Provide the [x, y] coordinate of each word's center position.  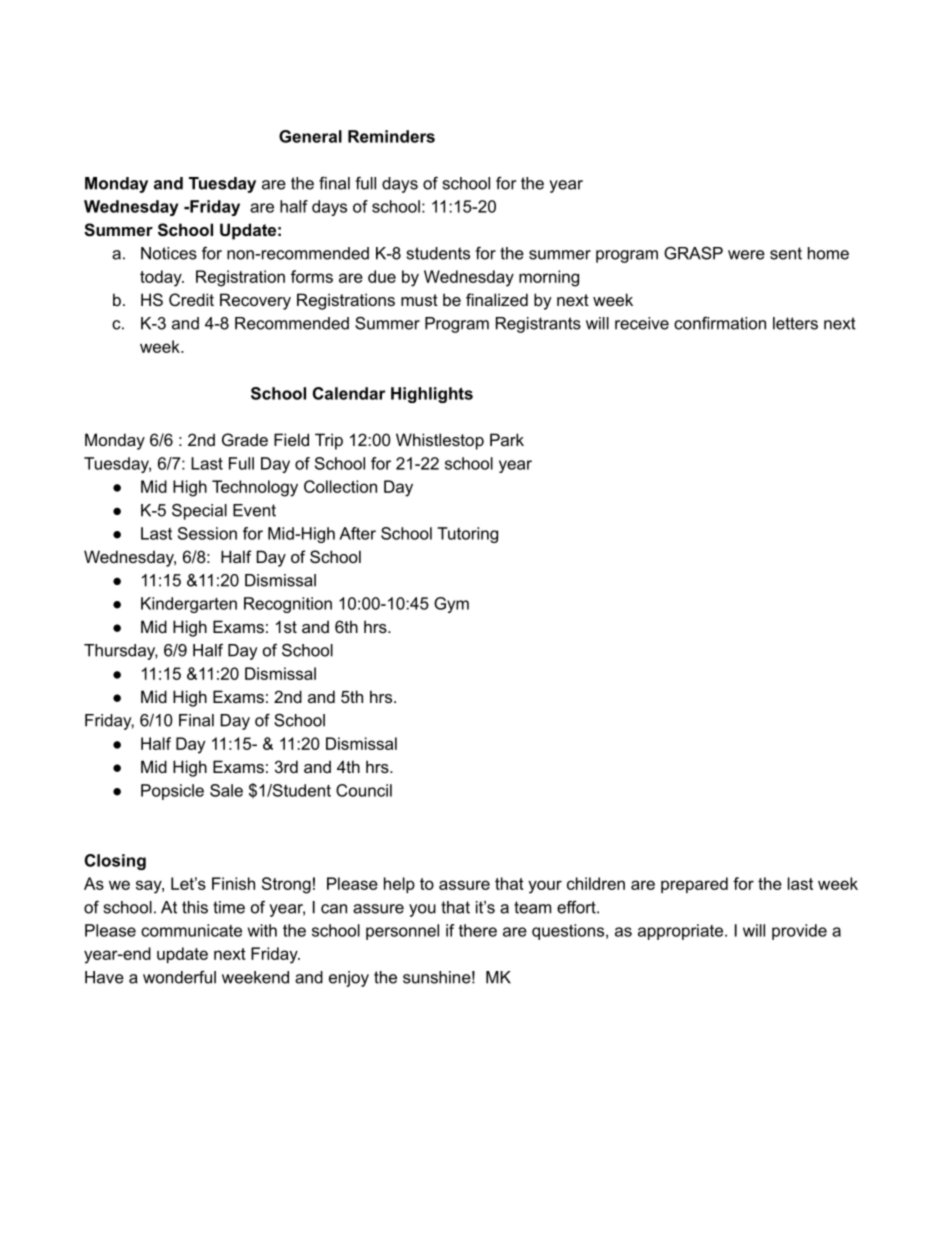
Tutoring [467, 535]
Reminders [391, 136]
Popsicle [172, 792]
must [419, 300]
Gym [451, 605]
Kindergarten [189, 605]
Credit [191, 299]
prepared [694, 885]
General [310, 136]
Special [199, 512]
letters [795, 323]
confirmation [720, 323]
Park [507, 439]
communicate [191, 930]
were [746, 255]
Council [364, 790]
